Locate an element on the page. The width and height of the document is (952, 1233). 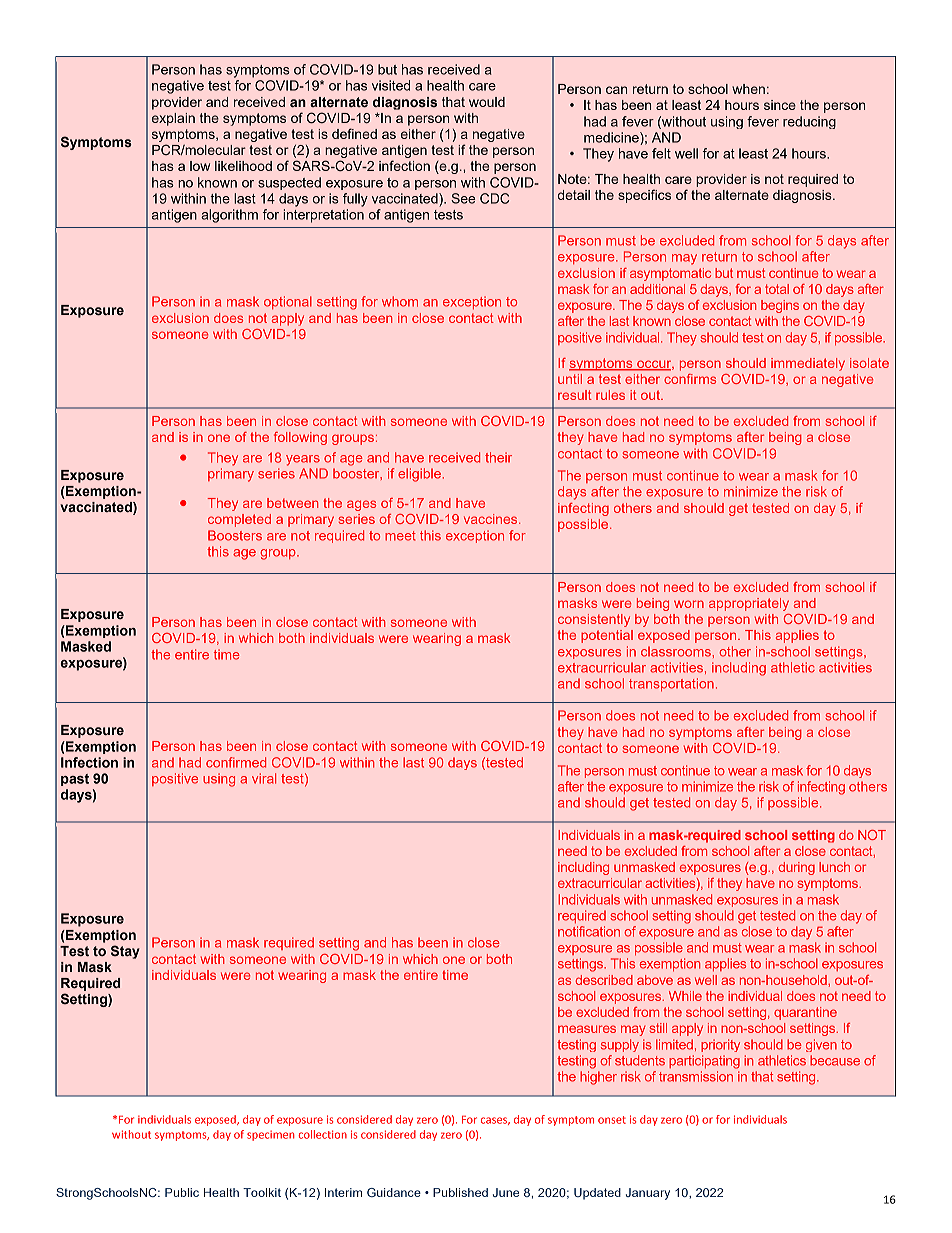
notification is located at coordinates (589, 931).
